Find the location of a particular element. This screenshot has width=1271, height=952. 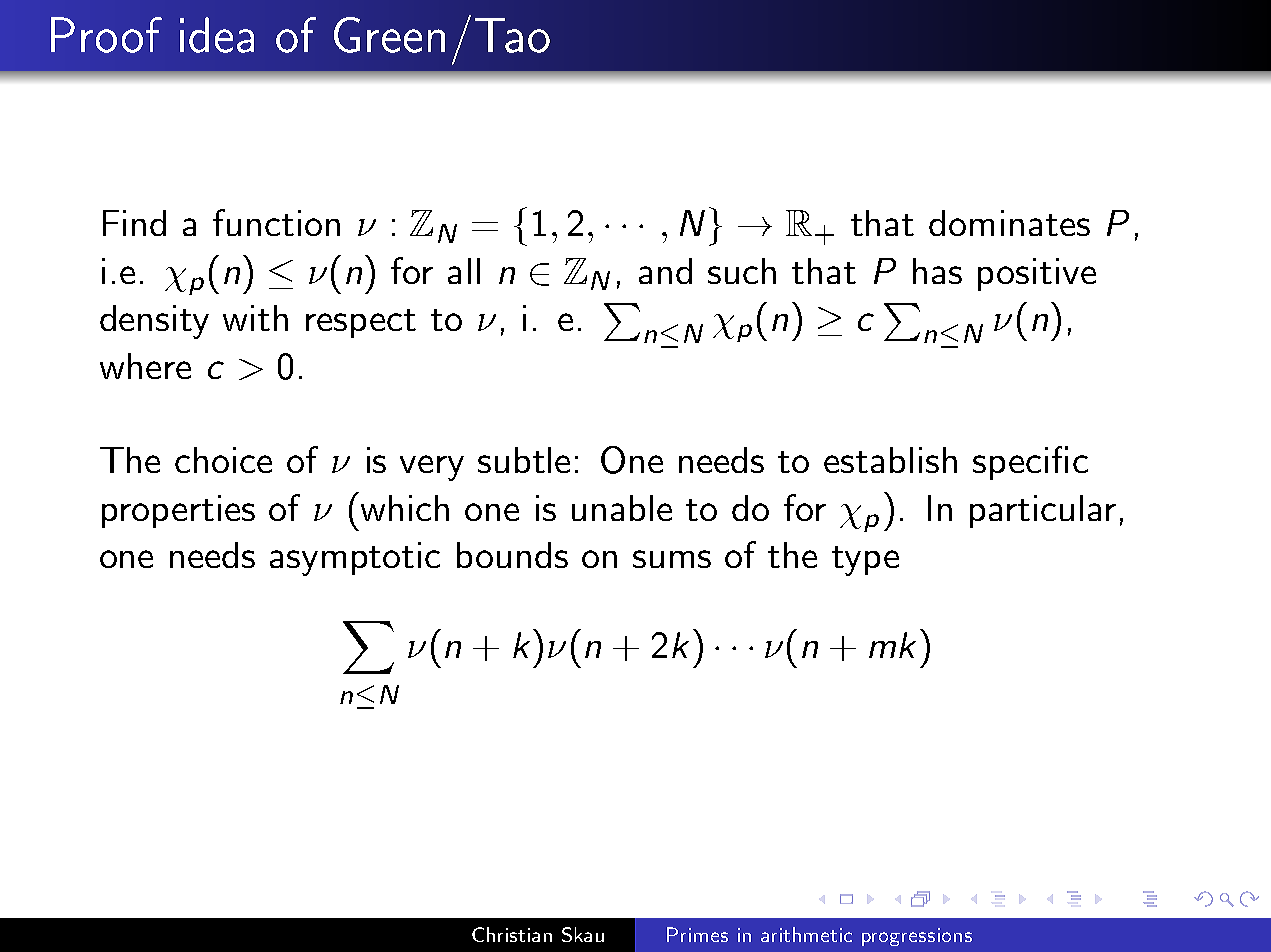

bounds is located at coordinates (512, 555).
